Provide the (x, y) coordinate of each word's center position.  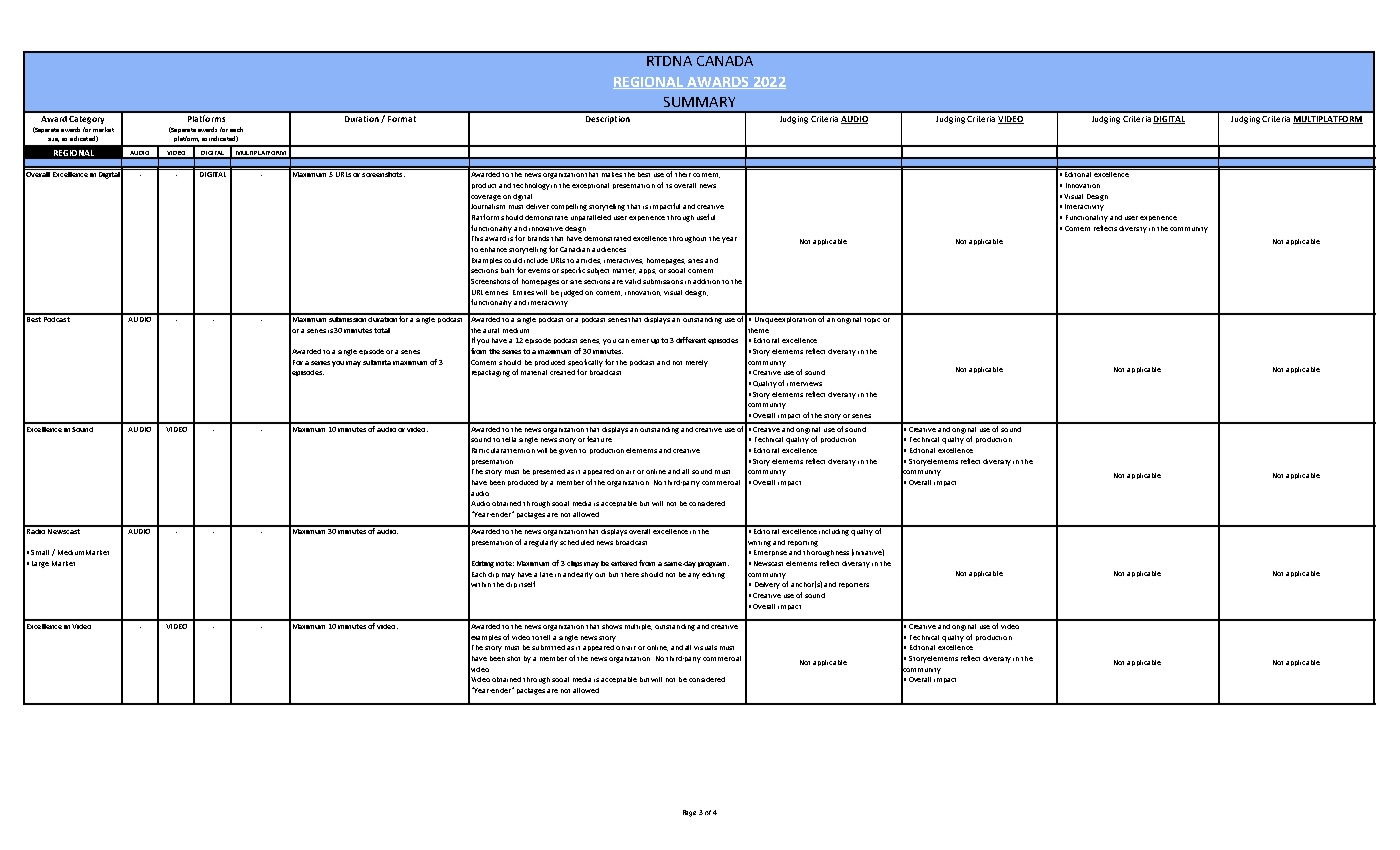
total (382, 330)
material (534, 372)
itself (527, 584)
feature (599, 439)
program (713, 565)
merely (697, 363)
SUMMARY (699, 102)
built (507, 270)
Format (402, 119)
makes (612, 173)
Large (40, 564)
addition (706, 281)
